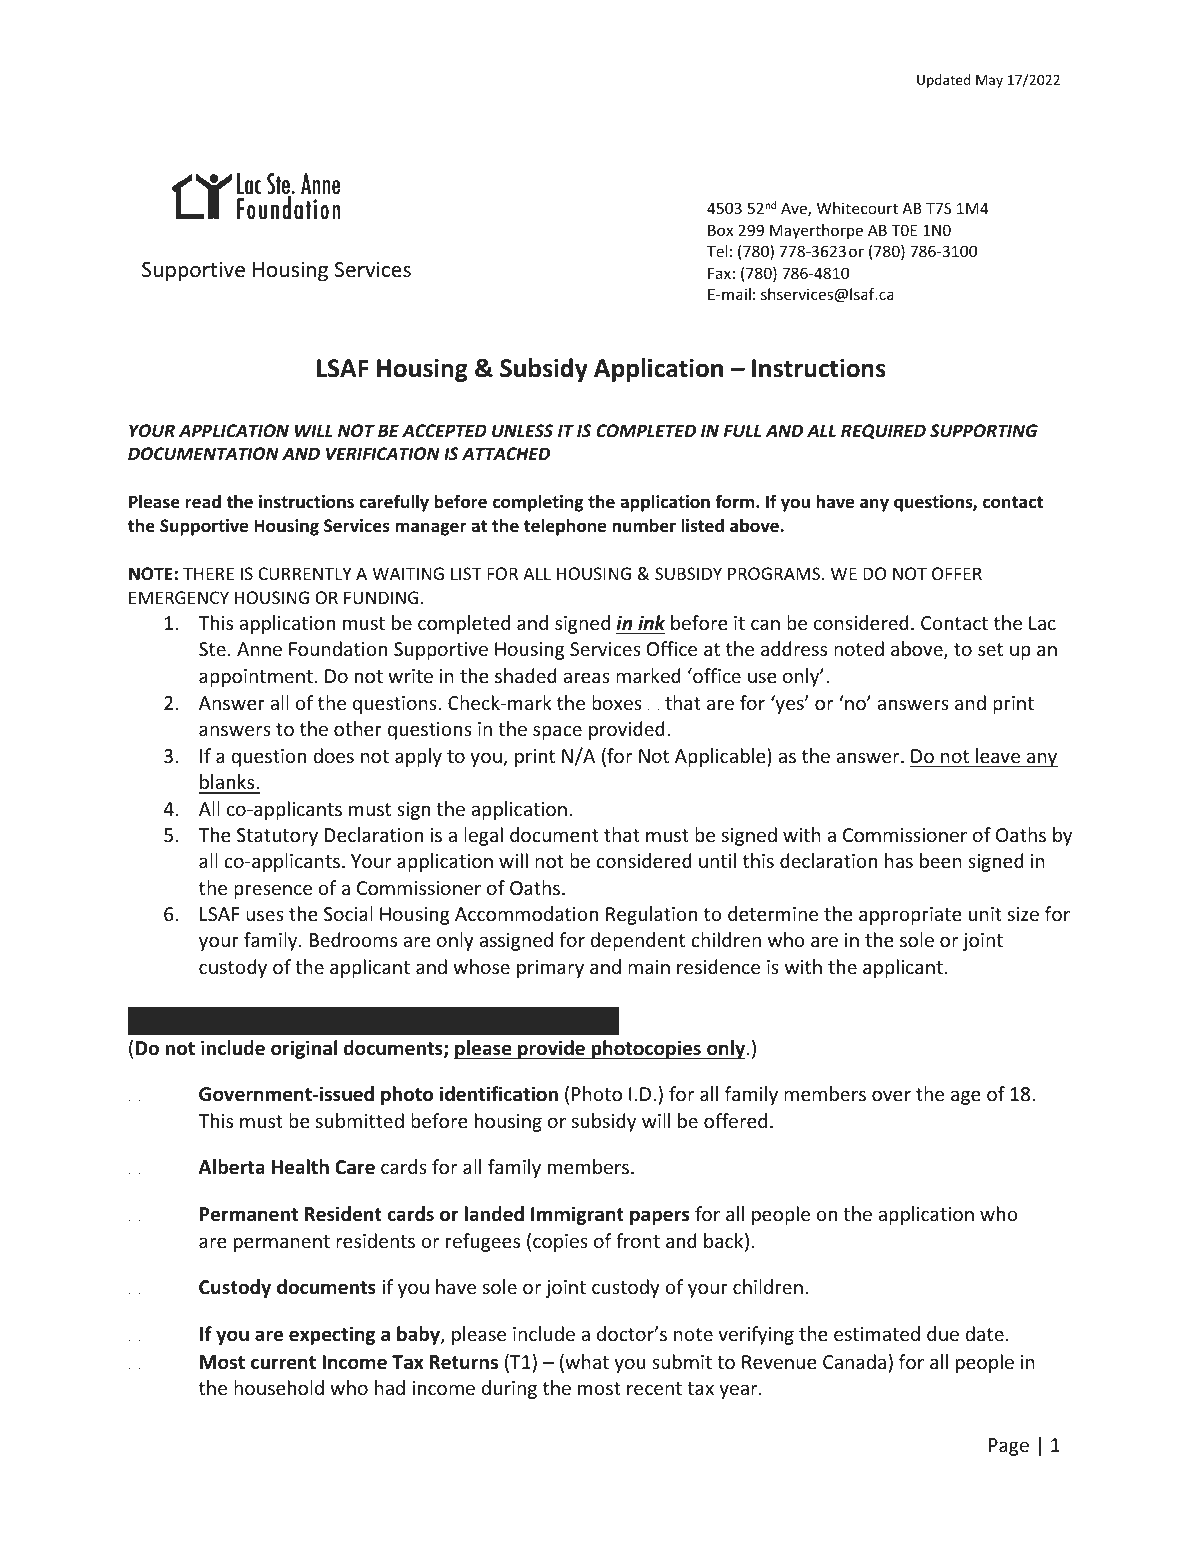 This screenshot has width=1202, height=1555. I want to click on VERIFICATION, so click(383, 454).
